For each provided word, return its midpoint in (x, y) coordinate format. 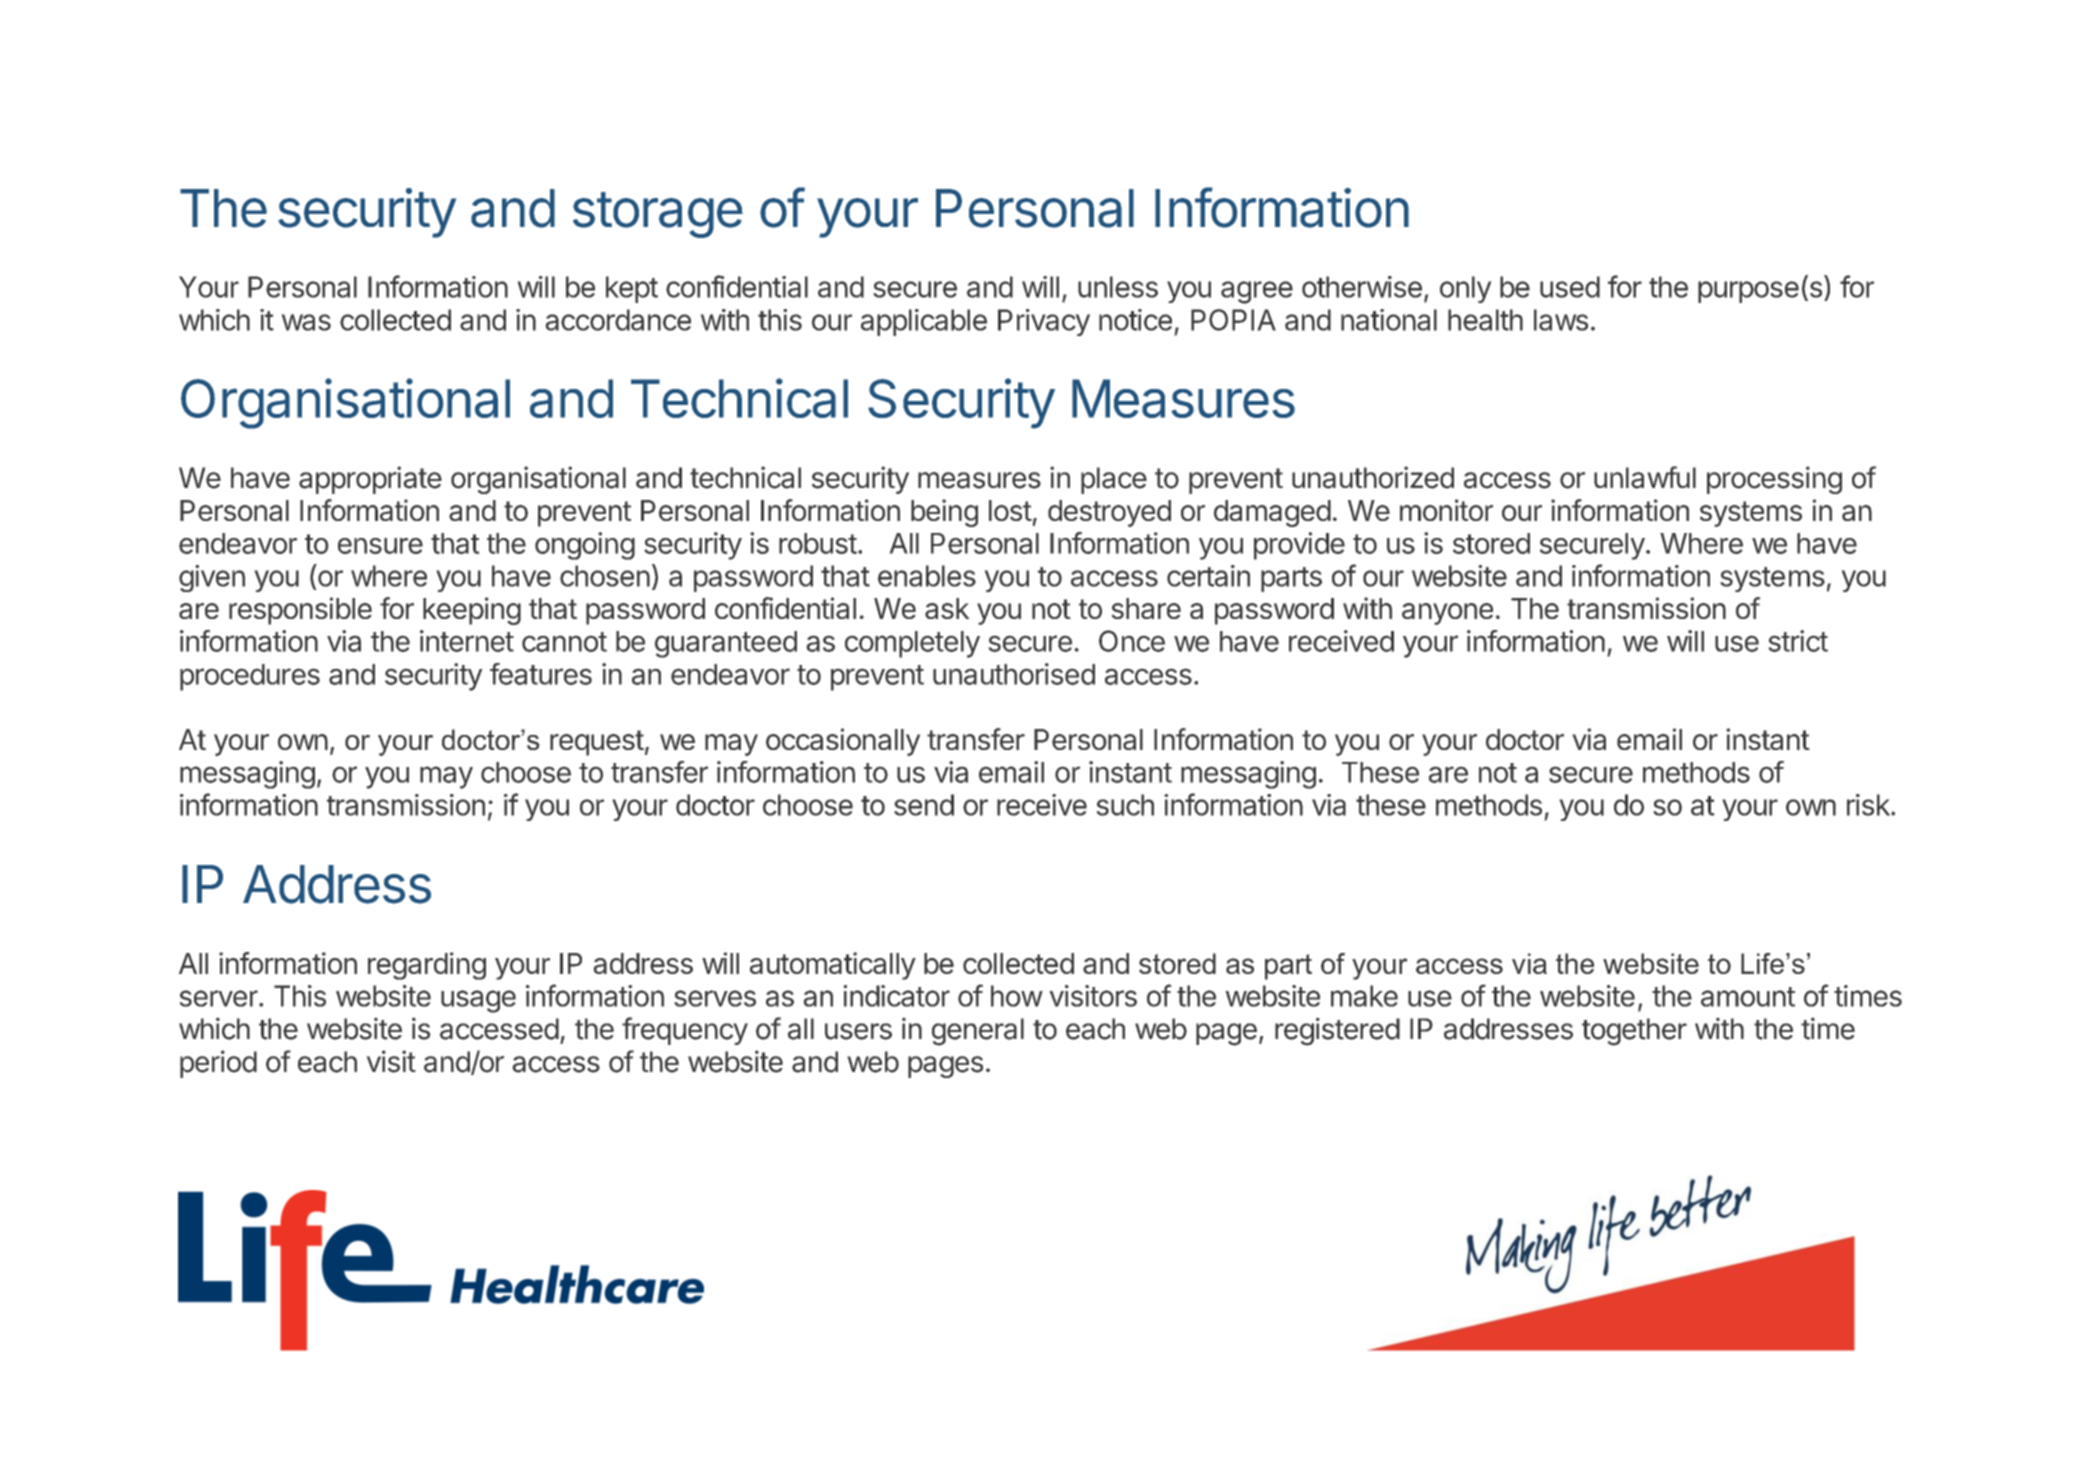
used (1570, 287)
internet (467, 641)
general (978, 1032)
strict (1798, 641)
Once (1132, 641)
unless (1118, 287)
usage (478, 1001)
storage (658, 215)
